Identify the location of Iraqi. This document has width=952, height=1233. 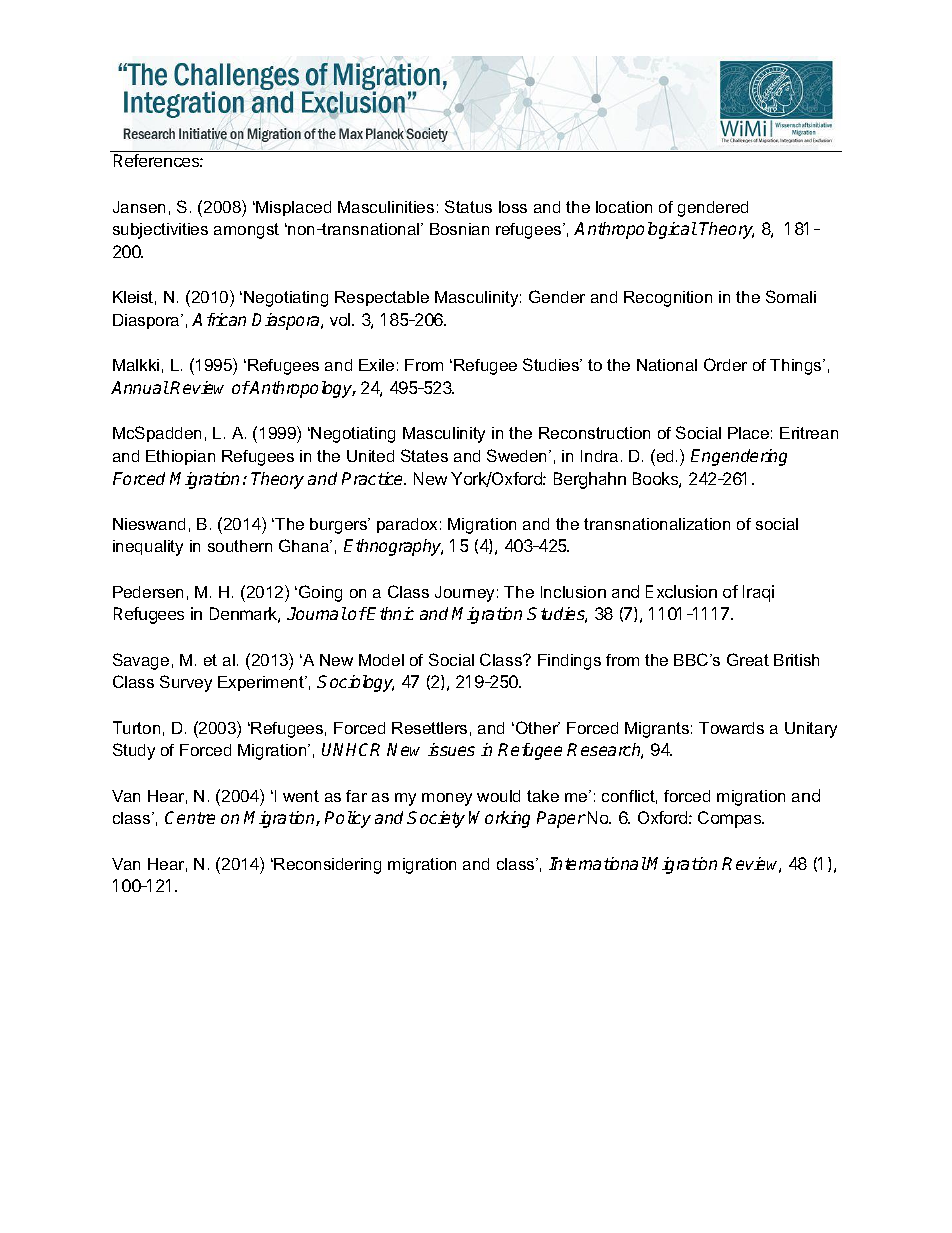
(758, 593).
